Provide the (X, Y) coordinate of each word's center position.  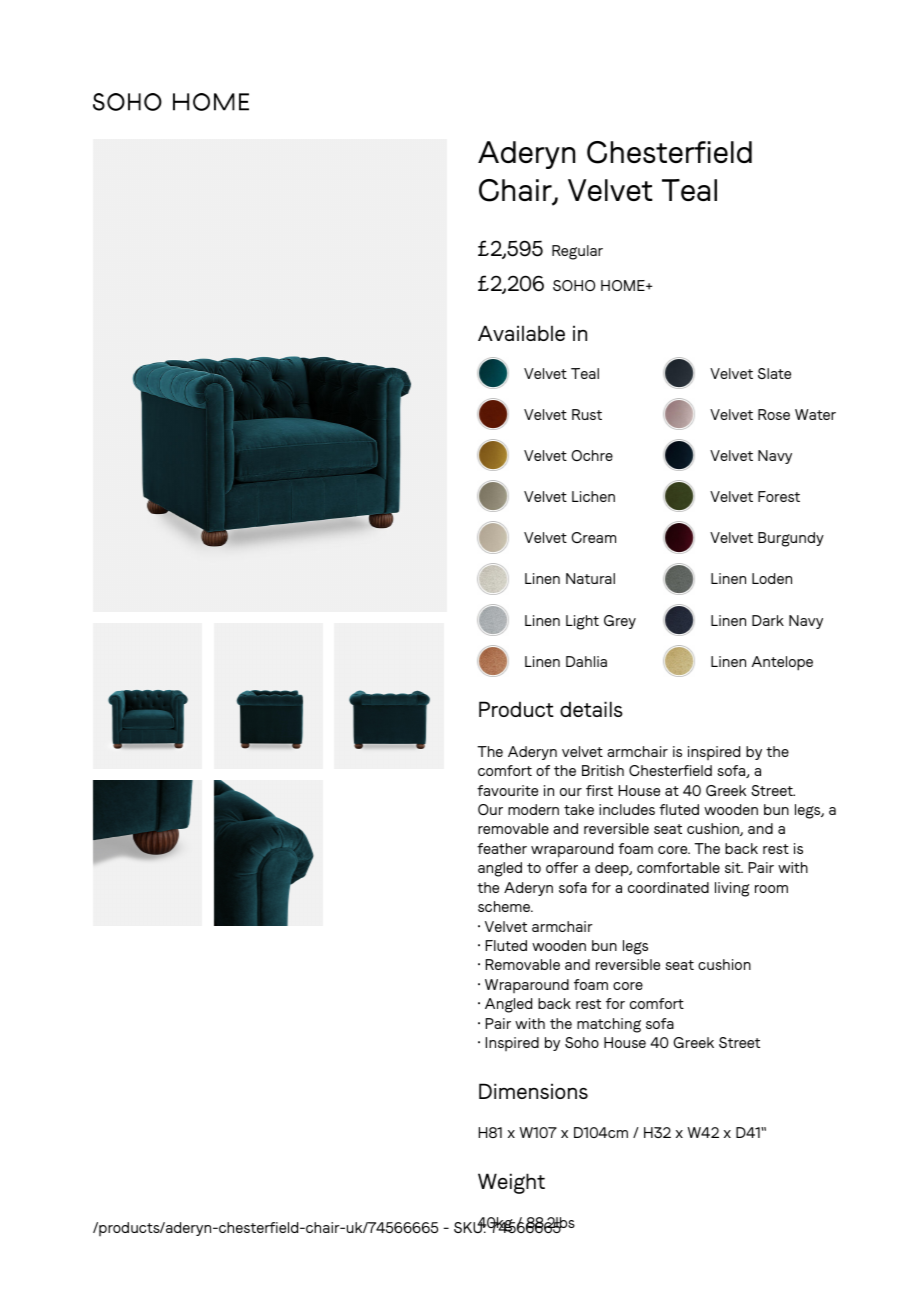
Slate (774, 373)
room (771, 889)
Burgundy (791, 539)
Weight (511, 1183)
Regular (577, 252)
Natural (590, 578)
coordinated (668, 887)
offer (562, 867)
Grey (620, 622)
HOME (624, 285)
